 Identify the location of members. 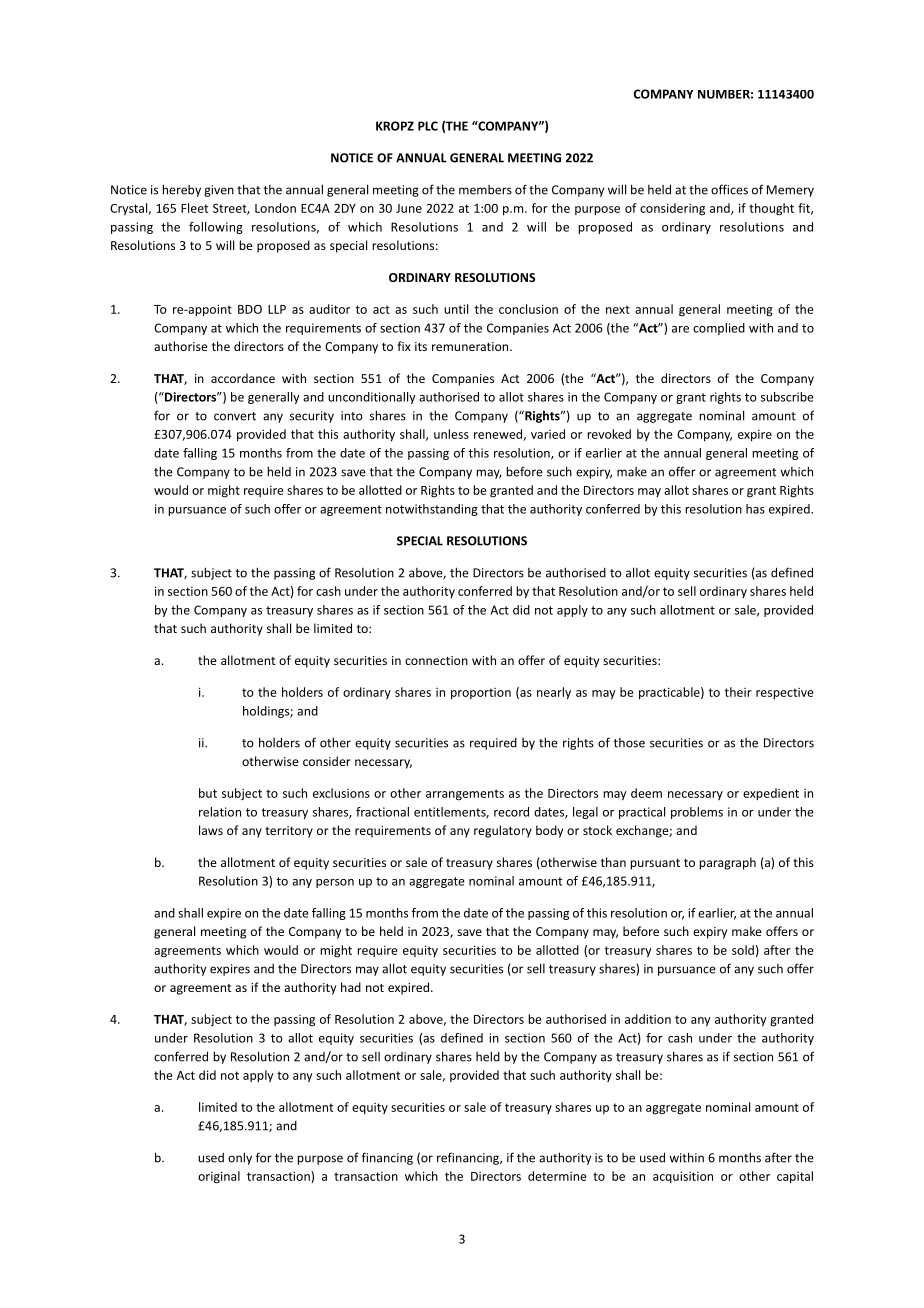
(485, 190).
